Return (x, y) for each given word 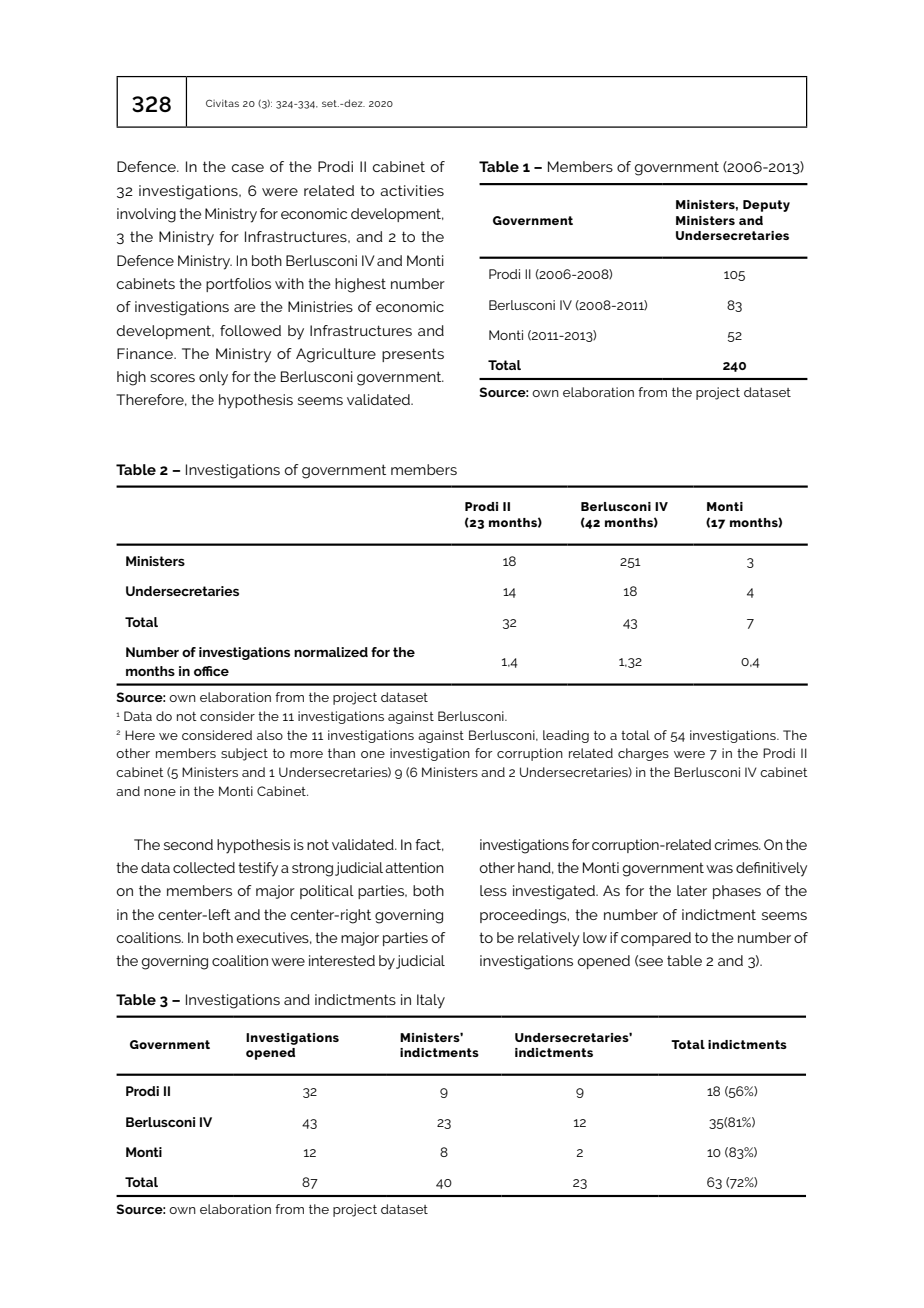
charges (643, 754)
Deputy (766, 206)
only (213, 378)
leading (566, 736)
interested (342, 960)
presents (413, 355)
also (270, 735)
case (248, 168)
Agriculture (336, 355)
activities (412, 190)
